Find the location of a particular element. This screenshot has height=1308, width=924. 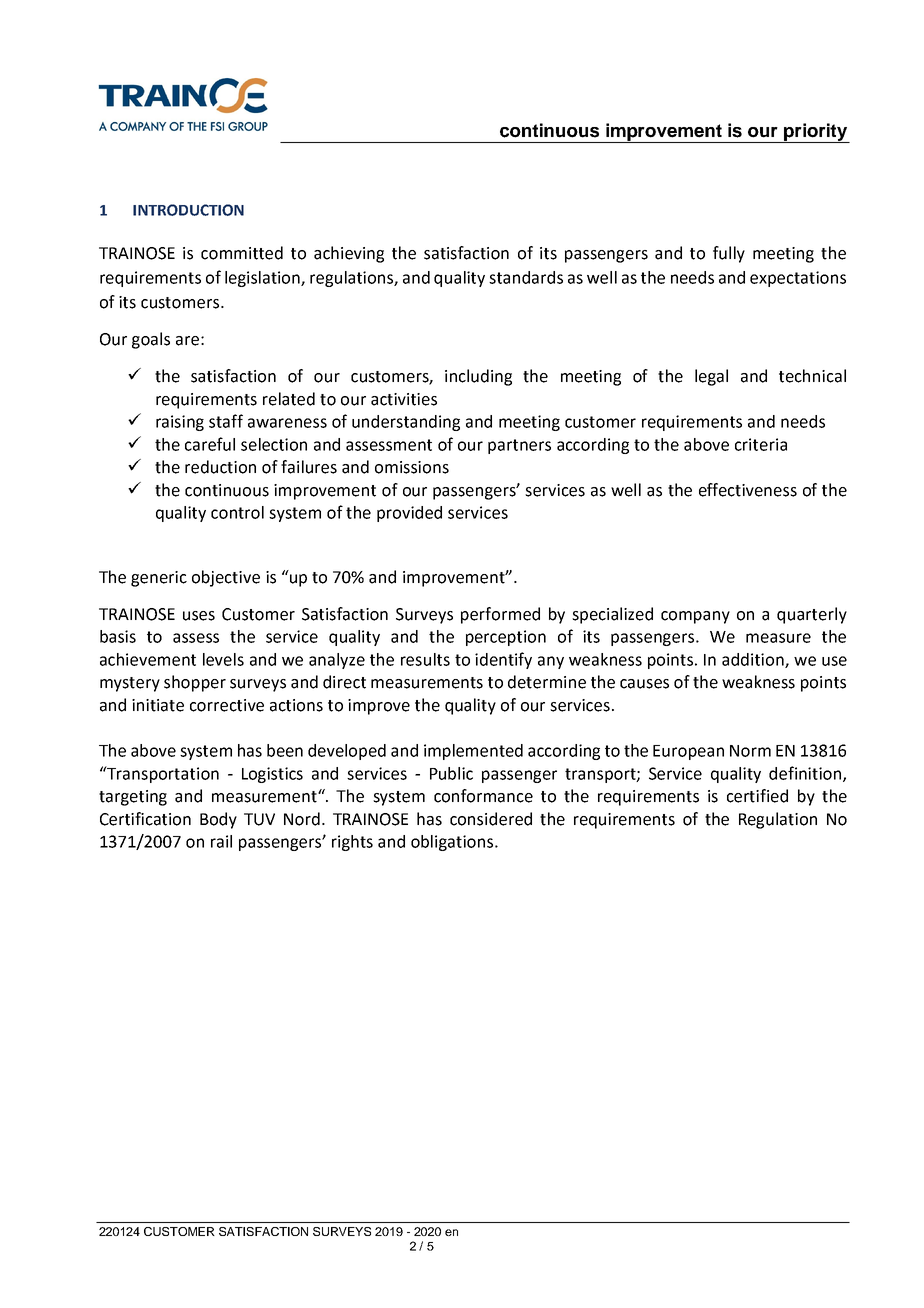

objective is located at coordinates (226, 578).
